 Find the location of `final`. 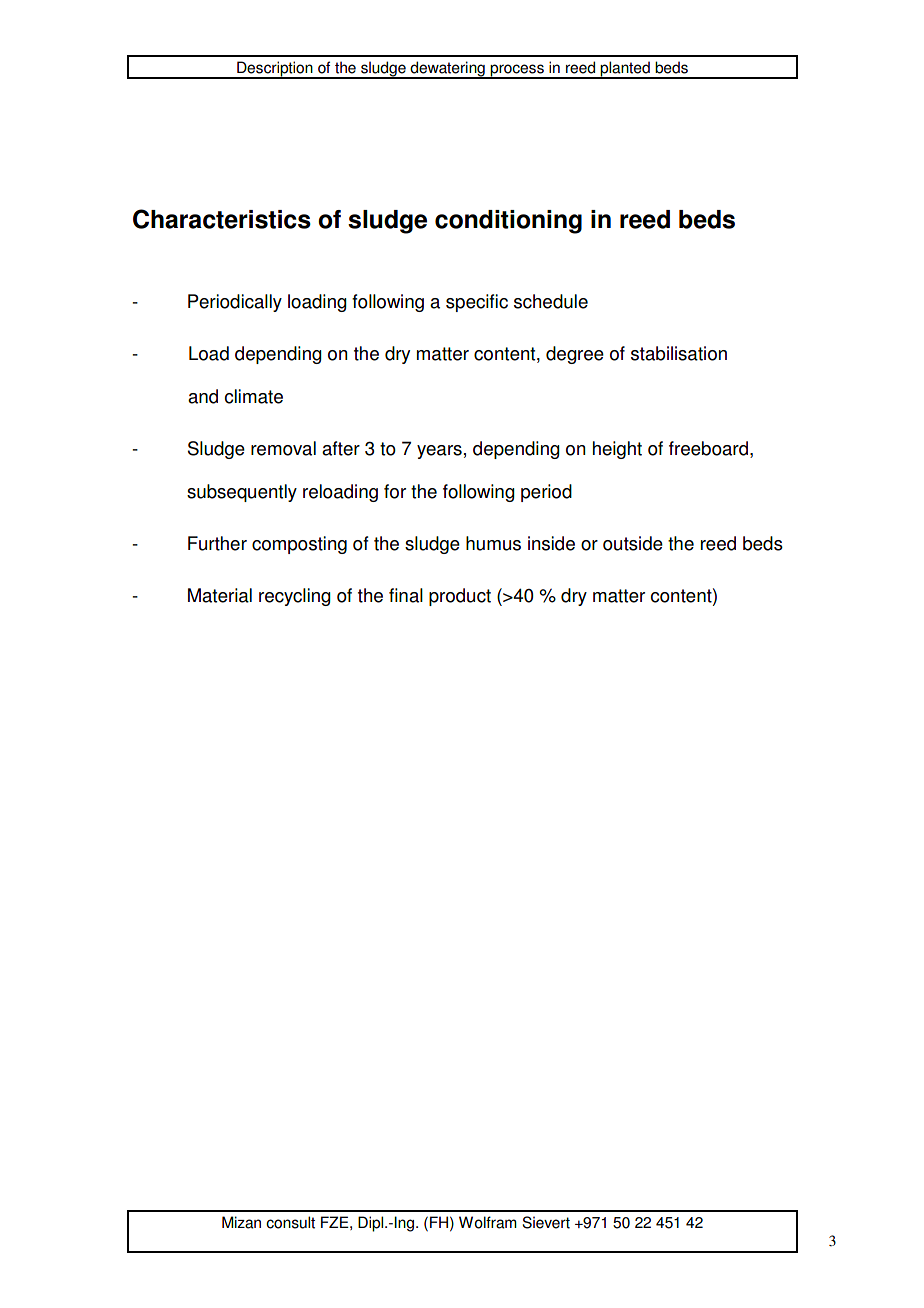

final is located at coordinates (406, 595).
